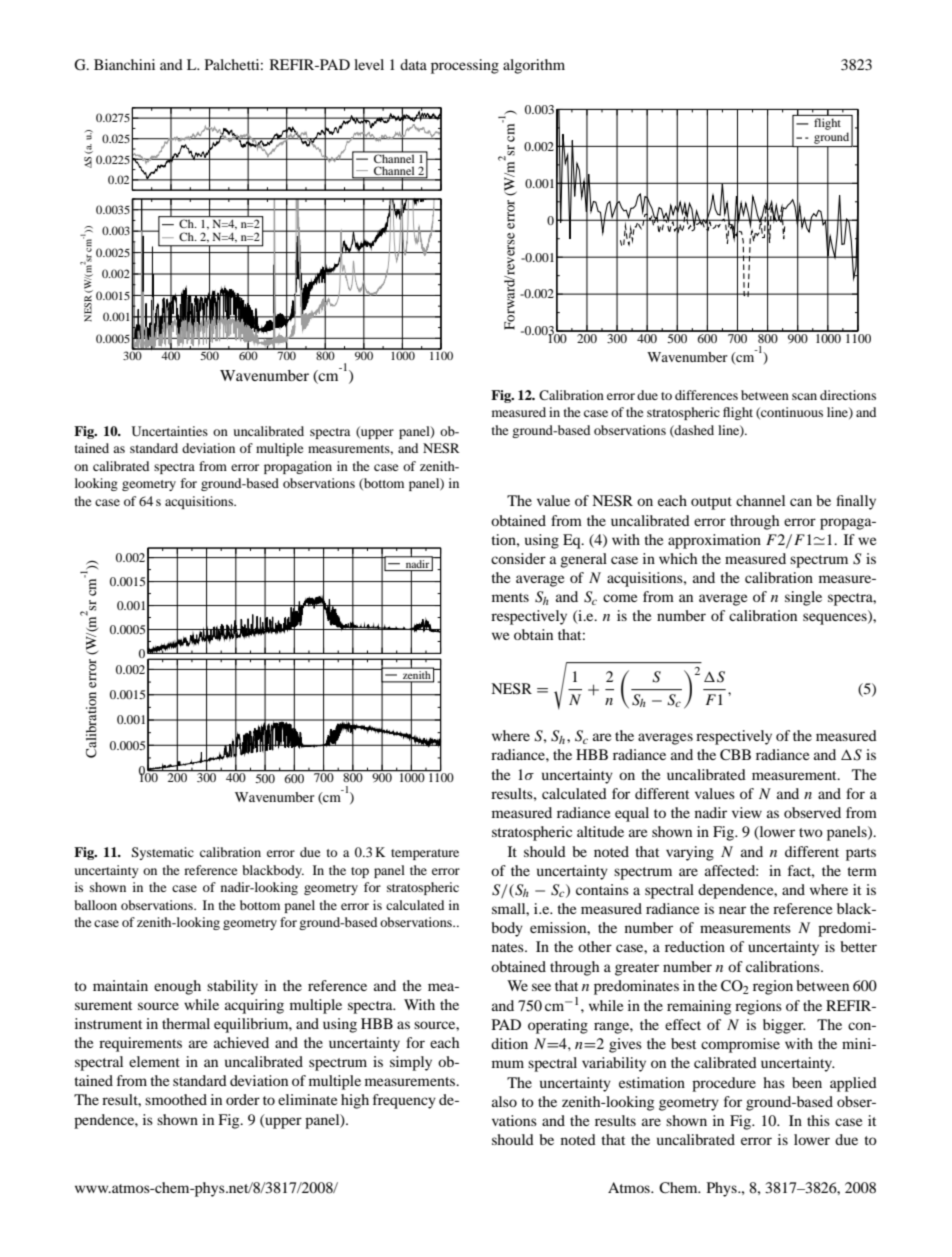  What do you see at coordinates (176, 1099) in the image?
I see `smoothed` at bounding box center [176, 1099].
